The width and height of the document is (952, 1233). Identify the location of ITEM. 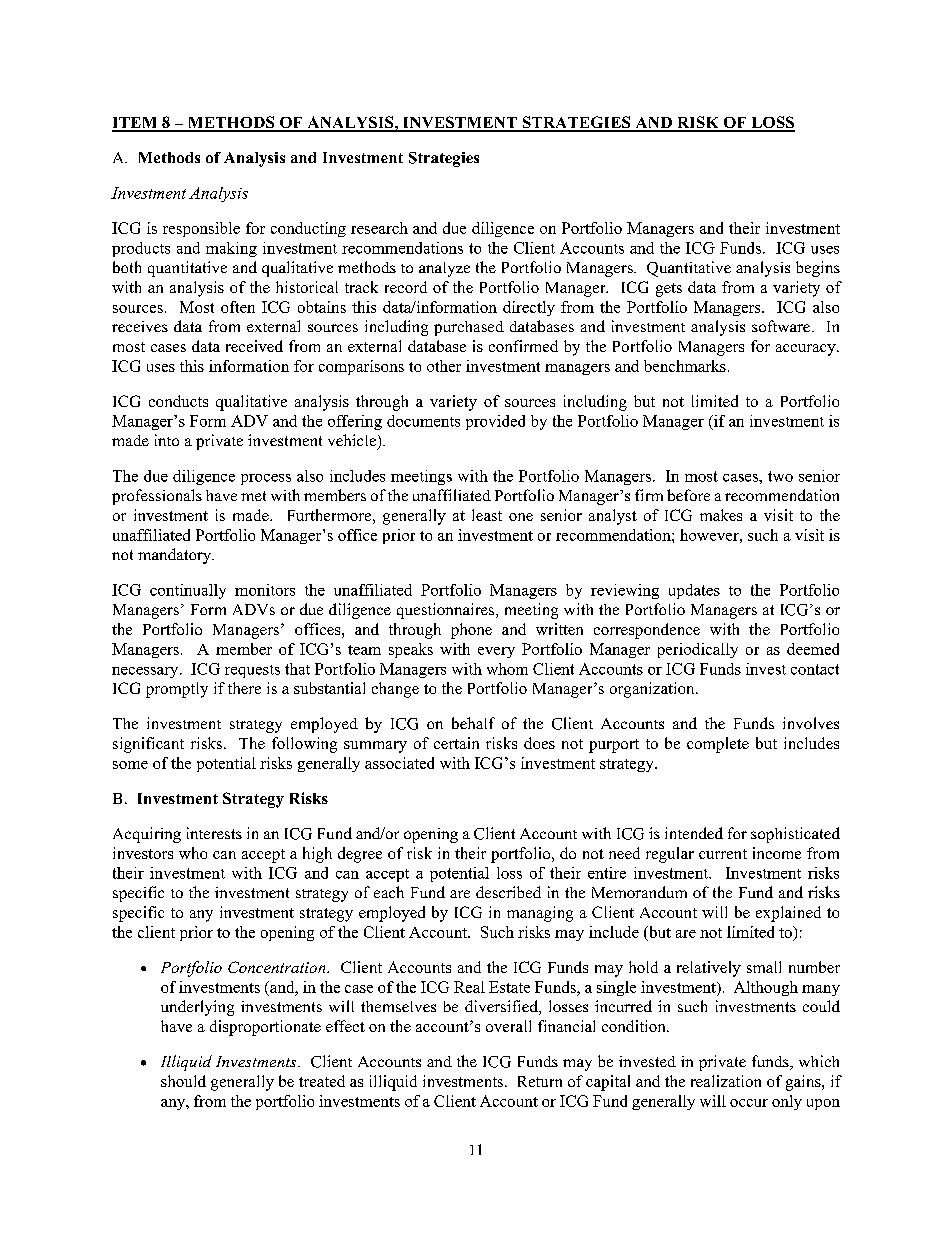
(136, 124).
